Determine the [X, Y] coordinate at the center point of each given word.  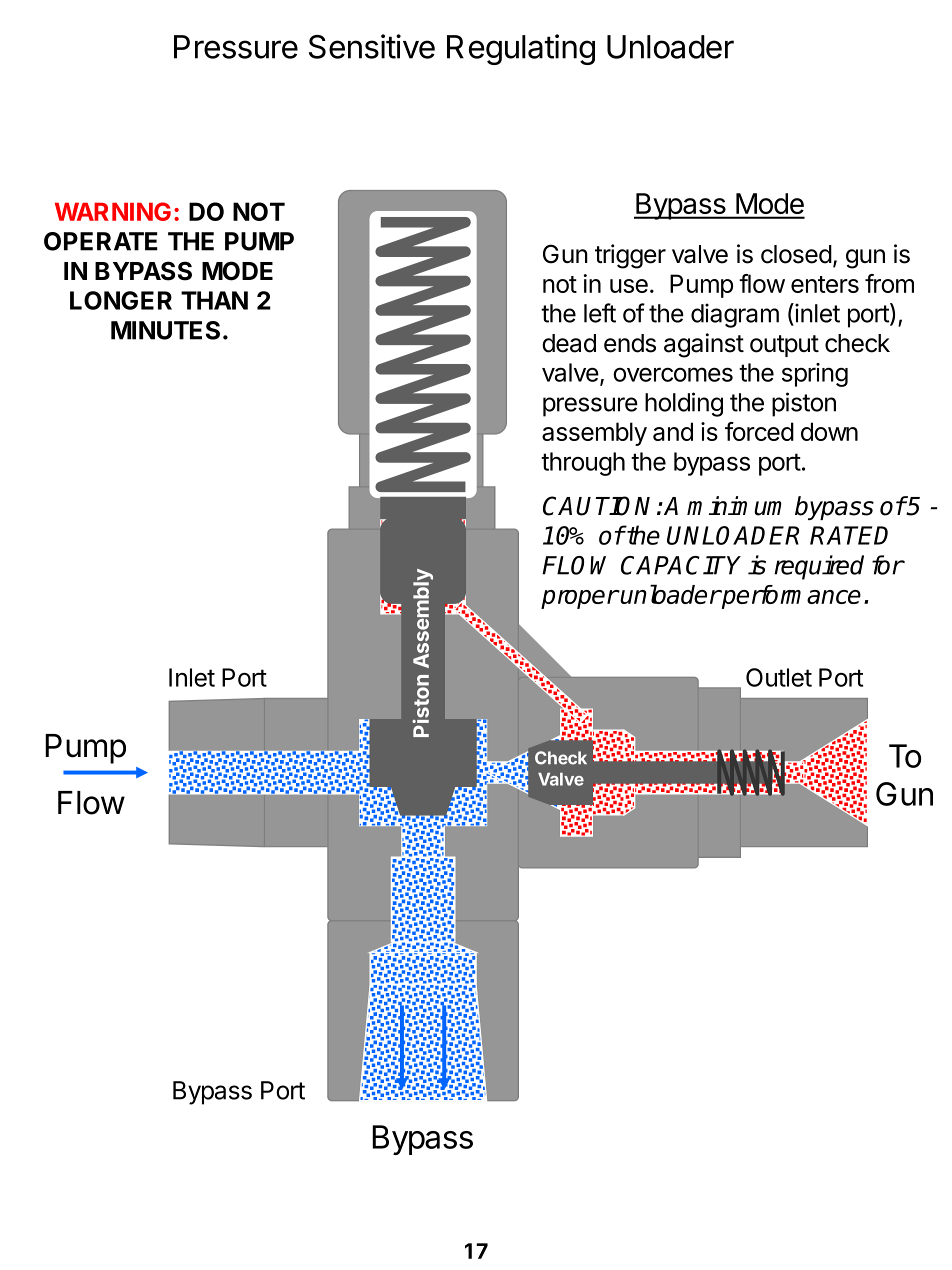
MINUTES [165, 330]
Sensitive [372, 46]
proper [580, 599]
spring [815, 375]
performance [790, 597]
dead [569, 343]
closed [796, 254]
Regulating [521, 49]
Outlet [779, 677]
